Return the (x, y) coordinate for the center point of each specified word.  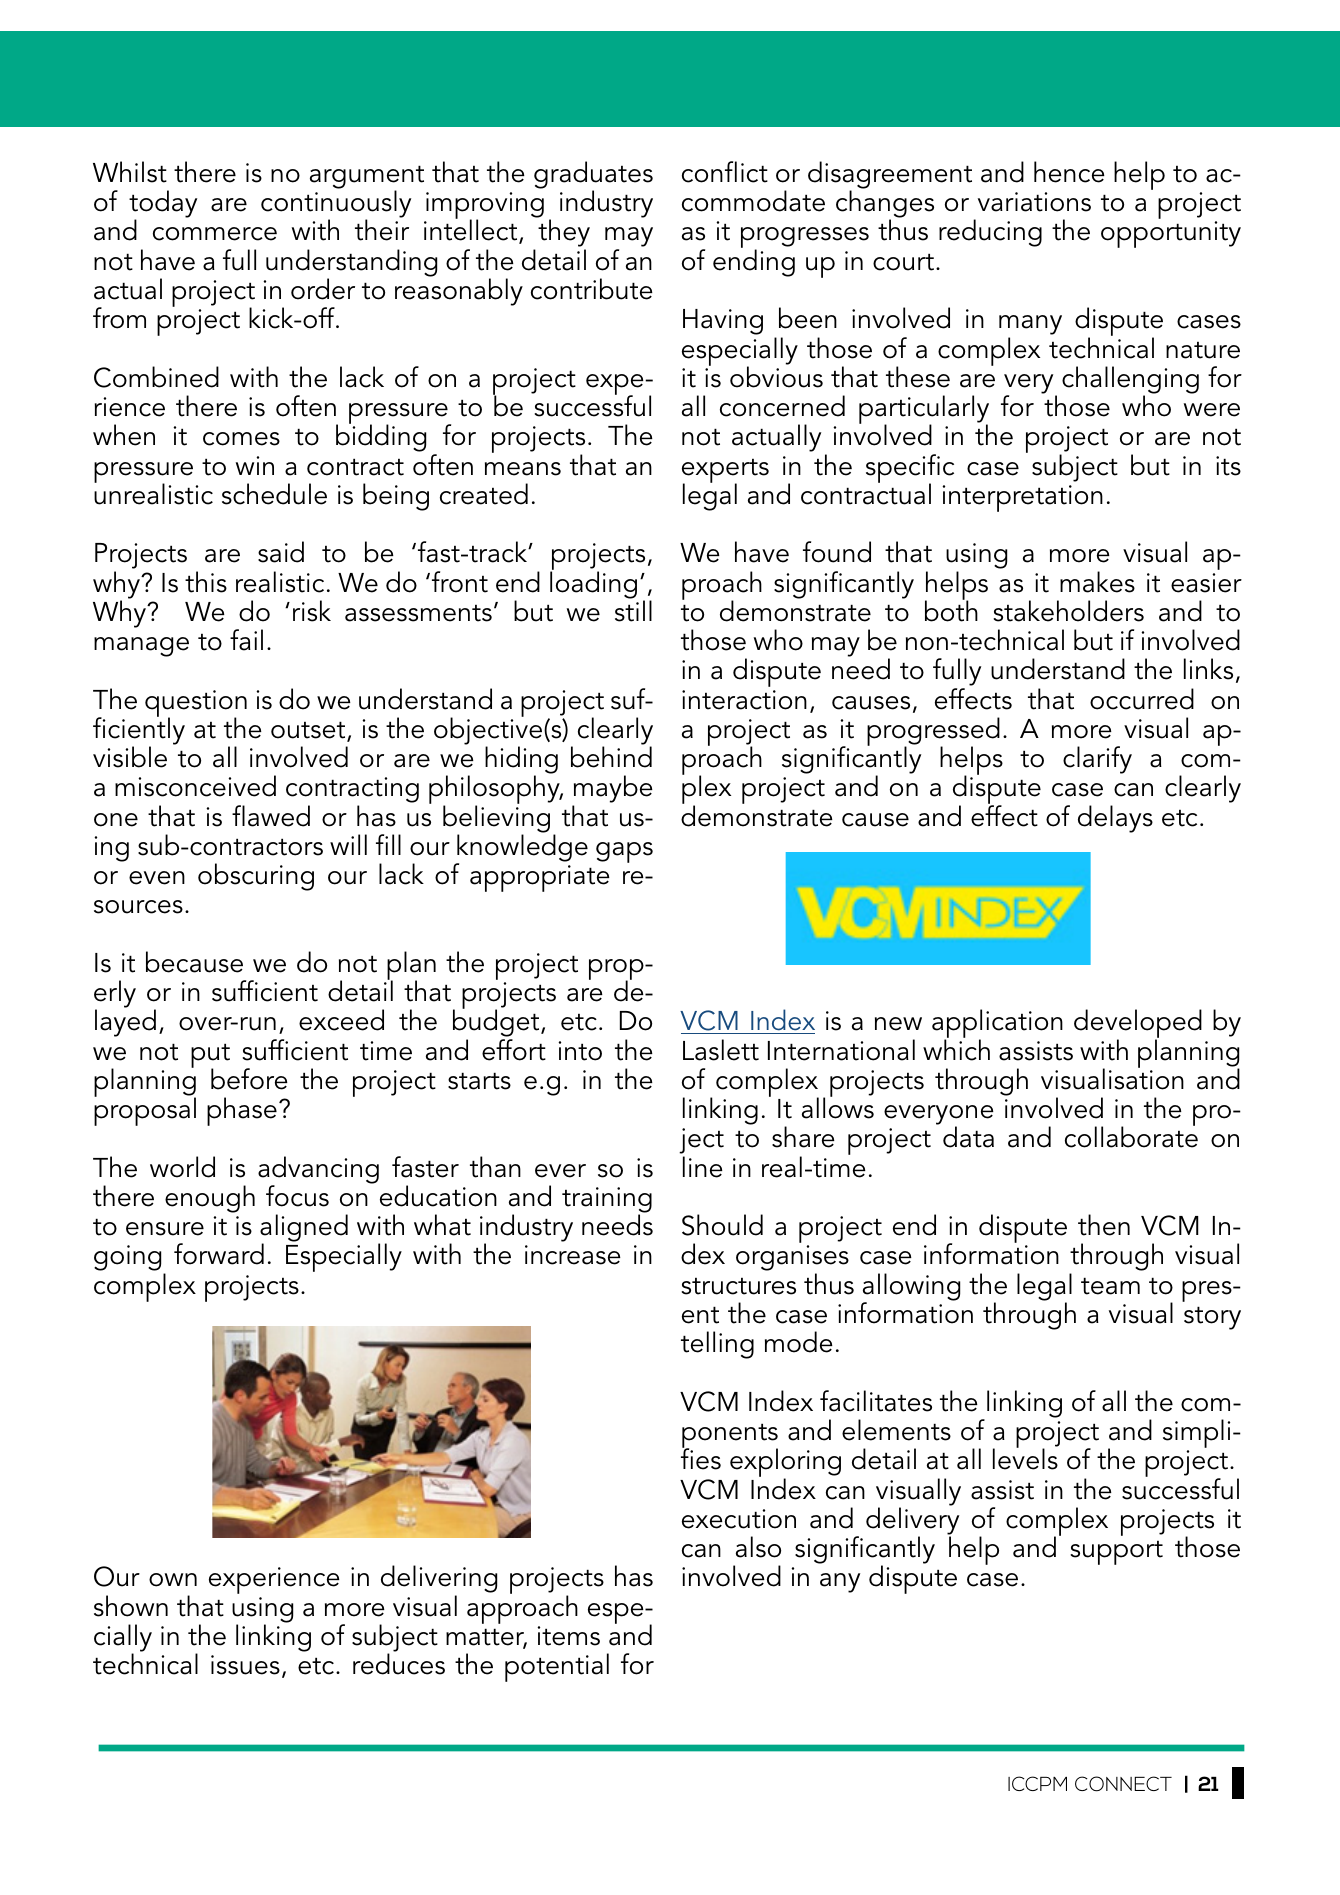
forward (219, 1254)
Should (722, 1225)
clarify (1097, 760)
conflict (725, 172)
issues (245, 1665)
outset (309, 731)
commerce (215, 234)
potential (557, 1667)
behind (611, 757)
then (1104, 1225)
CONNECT (1123, 1784)
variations (1034, 202)
